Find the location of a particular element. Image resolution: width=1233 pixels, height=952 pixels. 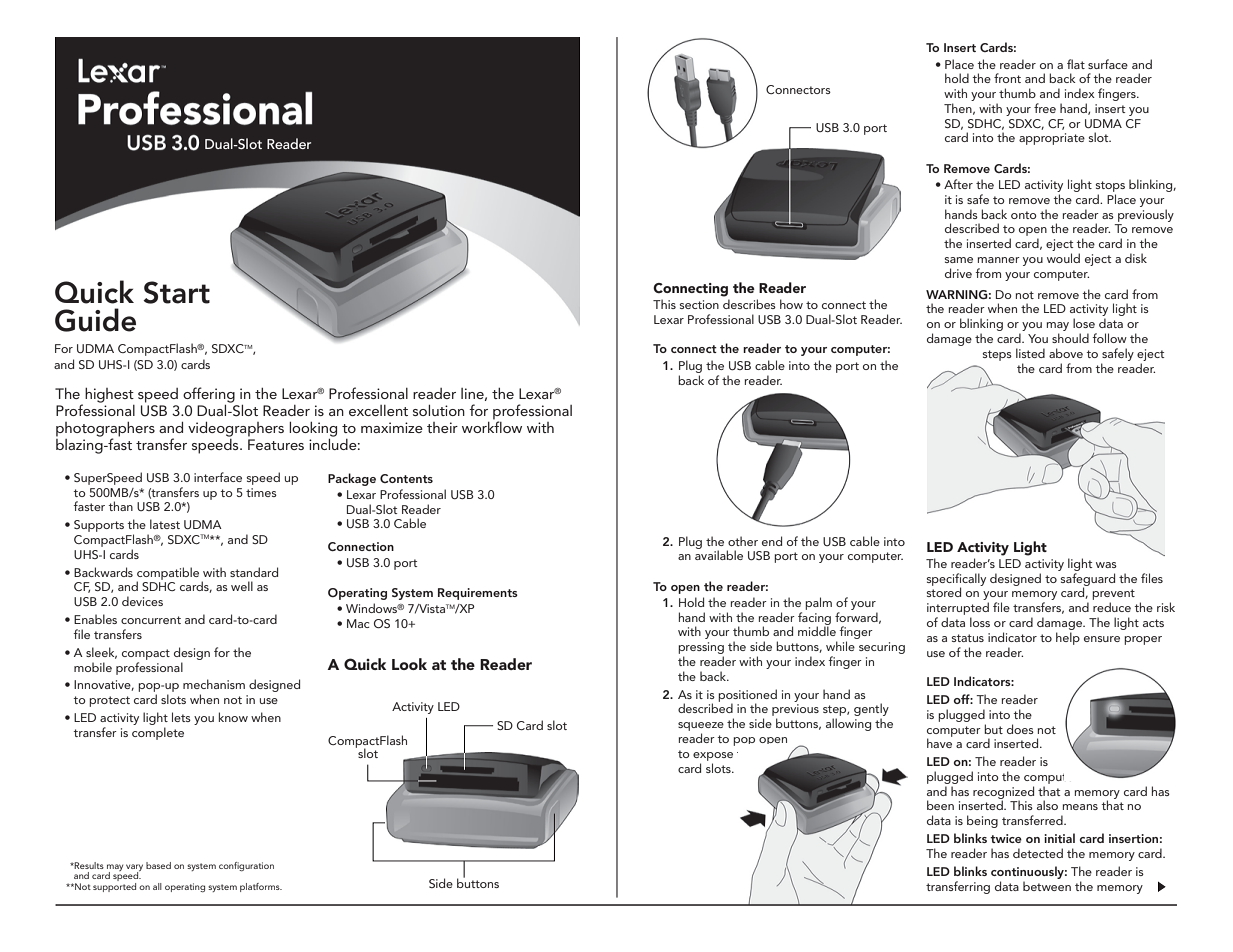

front is located at coordinates (1007, 78).
